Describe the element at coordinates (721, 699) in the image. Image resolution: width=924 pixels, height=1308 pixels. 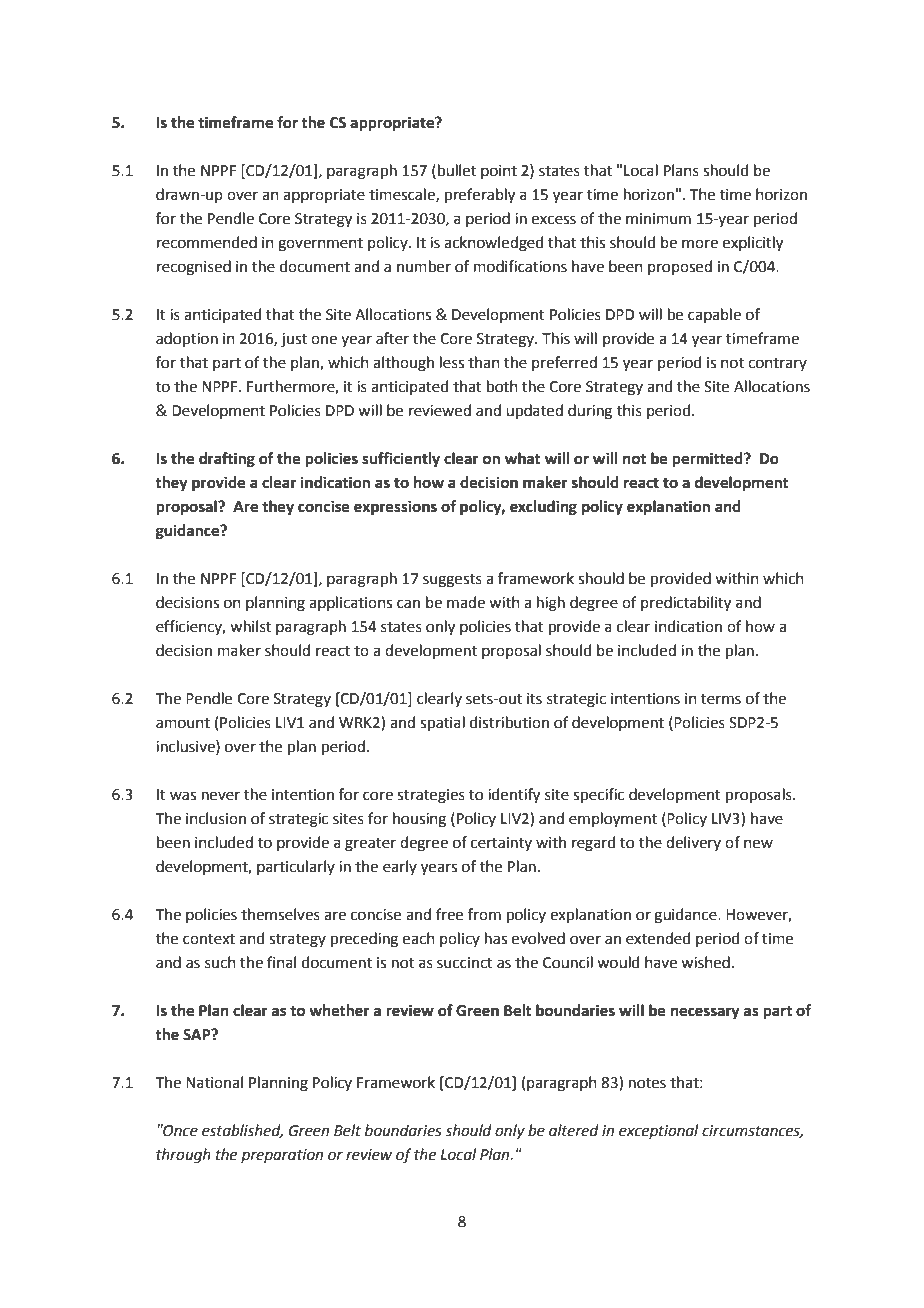
I see `terms` at that location.
